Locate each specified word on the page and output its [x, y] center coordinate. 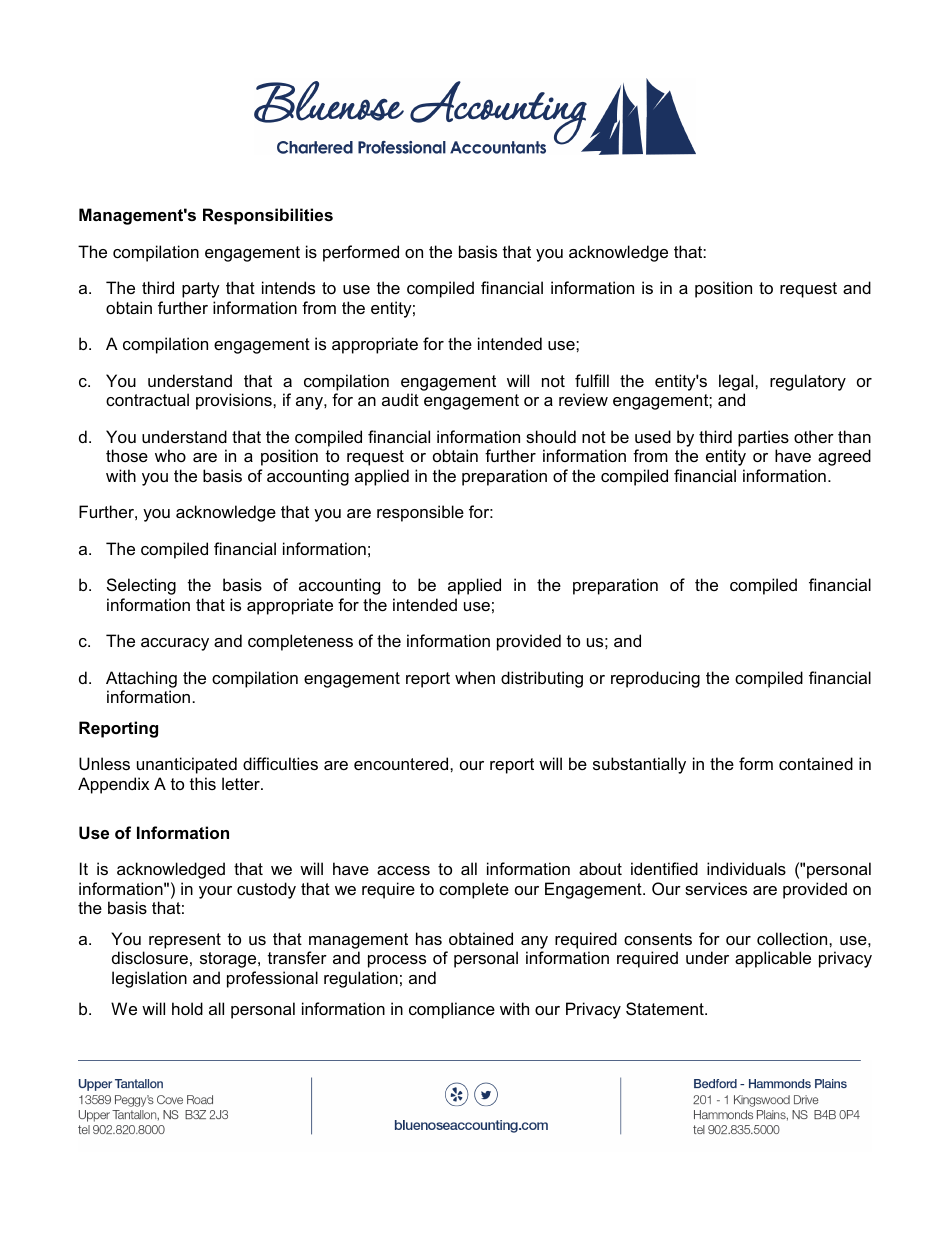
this [203, 783]
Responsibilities [268, 216]
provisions [235, 401]
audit [400, 399]
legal [737, 382]
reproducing [655, 679]
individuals [746, 868]
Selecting [141, 586]
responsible [420, 513]
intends [288, 287]
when [475, 677]
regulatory [808, 382]
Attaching [141, 679]
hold [187, 1008]
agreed [844, 457]
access [403, 870]
